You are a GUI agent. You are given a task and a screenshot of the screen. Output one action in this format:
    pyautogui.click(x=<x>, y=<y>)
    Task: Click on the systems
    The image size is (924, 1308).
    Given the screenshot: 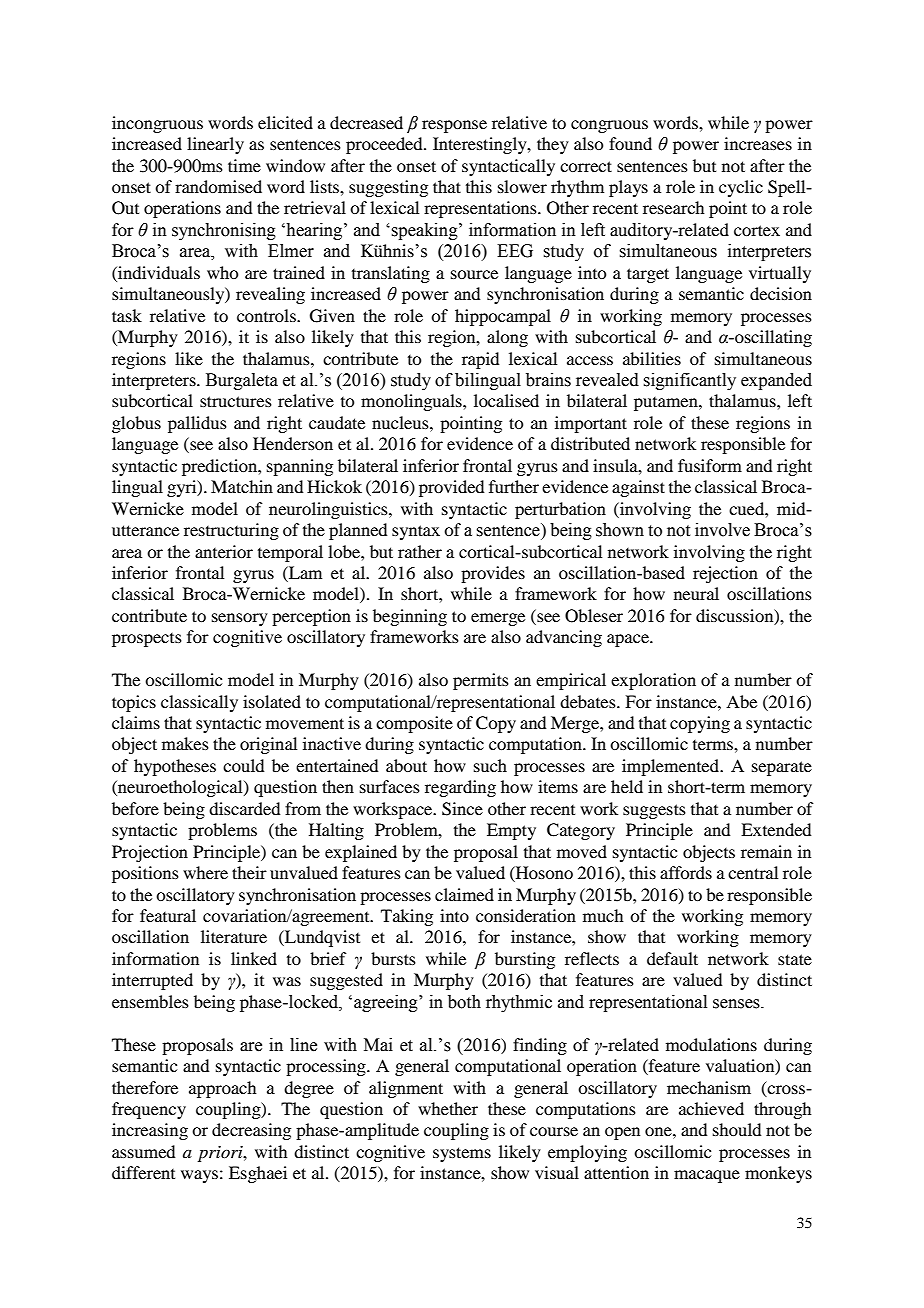 What is the action you would take?
    pyautogui.click(x=462, y=1154)
